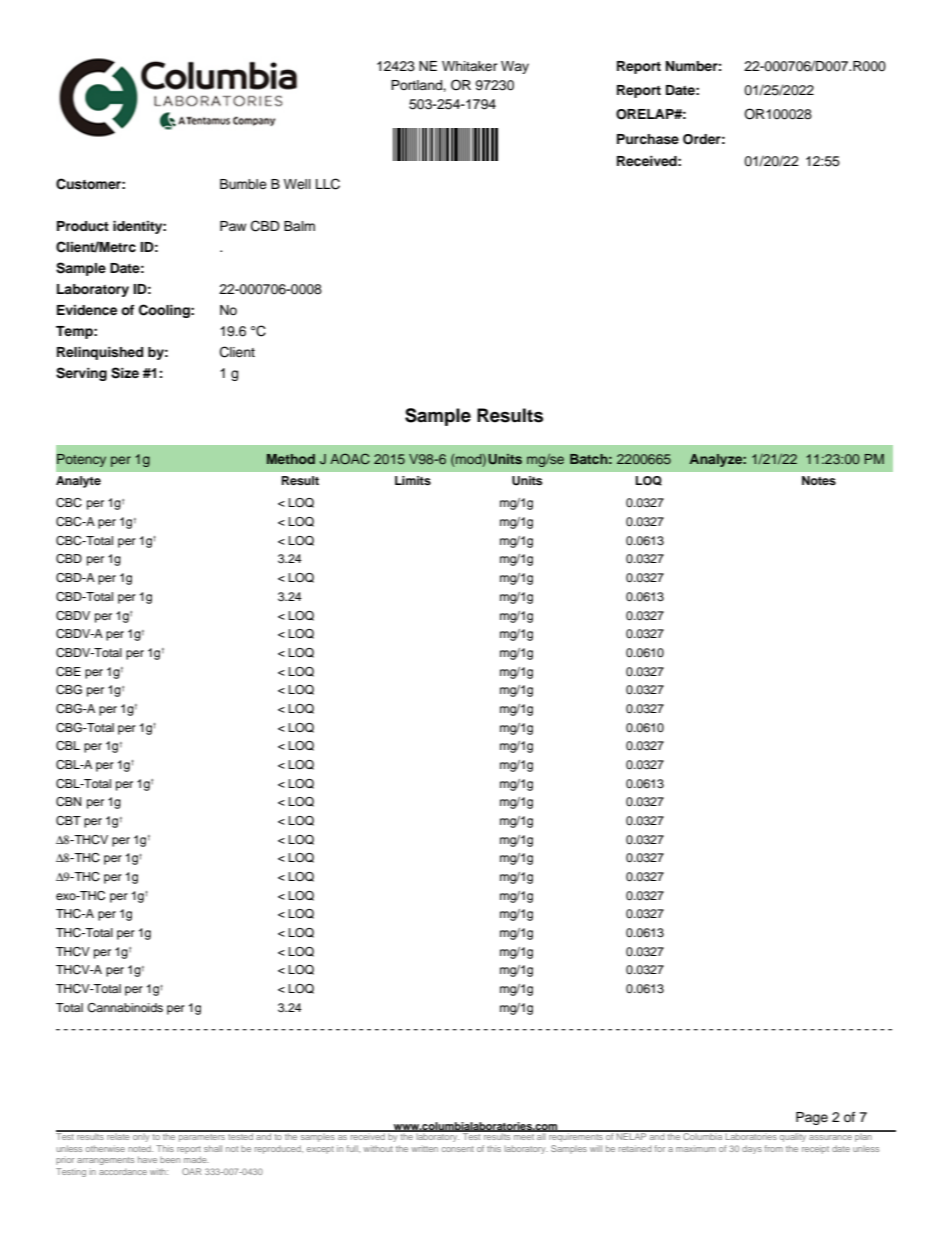 The width and height of the screenshot is (952, 1233). I want to click on Purchase, so click(648, 139).
